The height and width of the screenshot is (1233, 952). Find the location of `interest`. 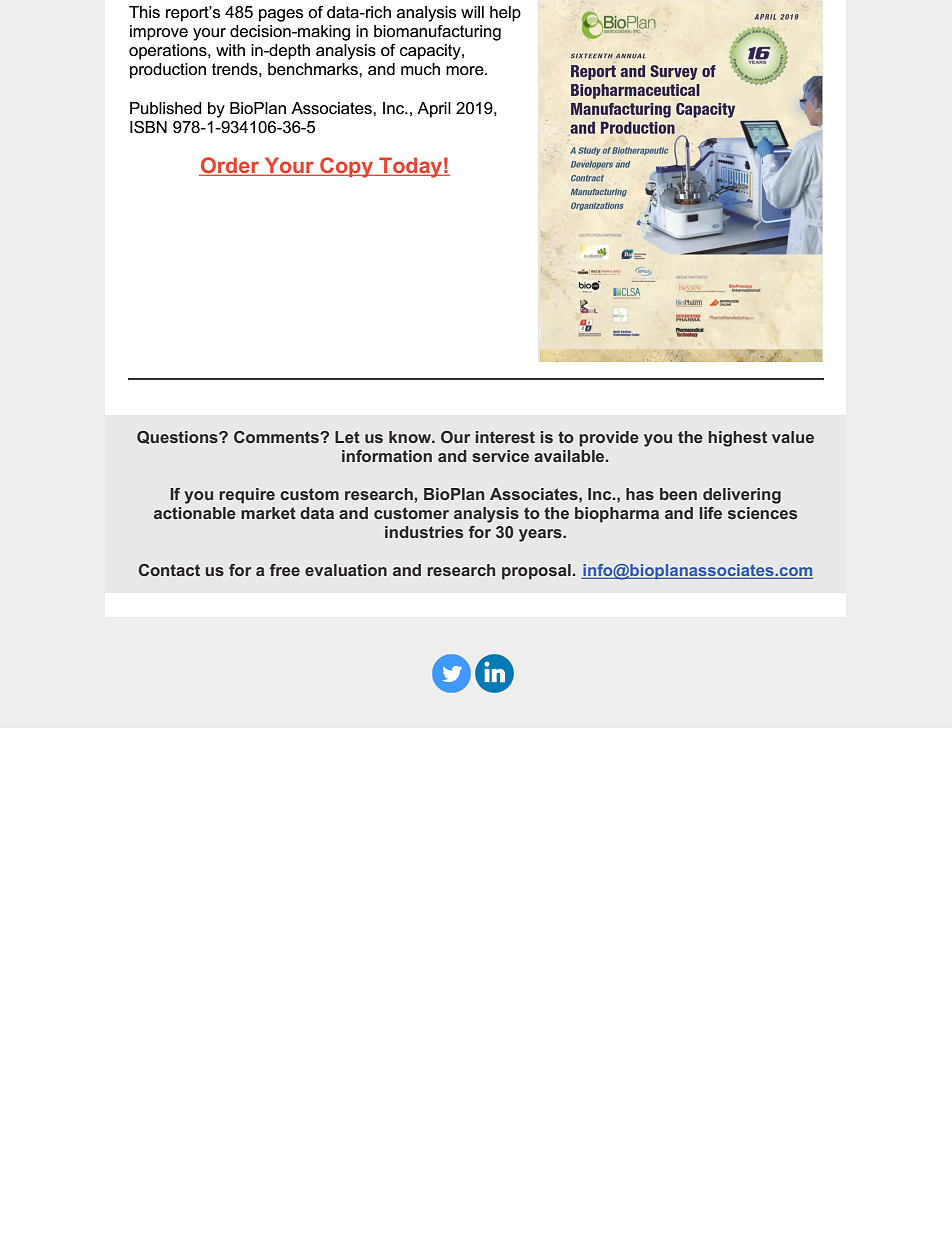

interest is located at coordinates (505, 437).
